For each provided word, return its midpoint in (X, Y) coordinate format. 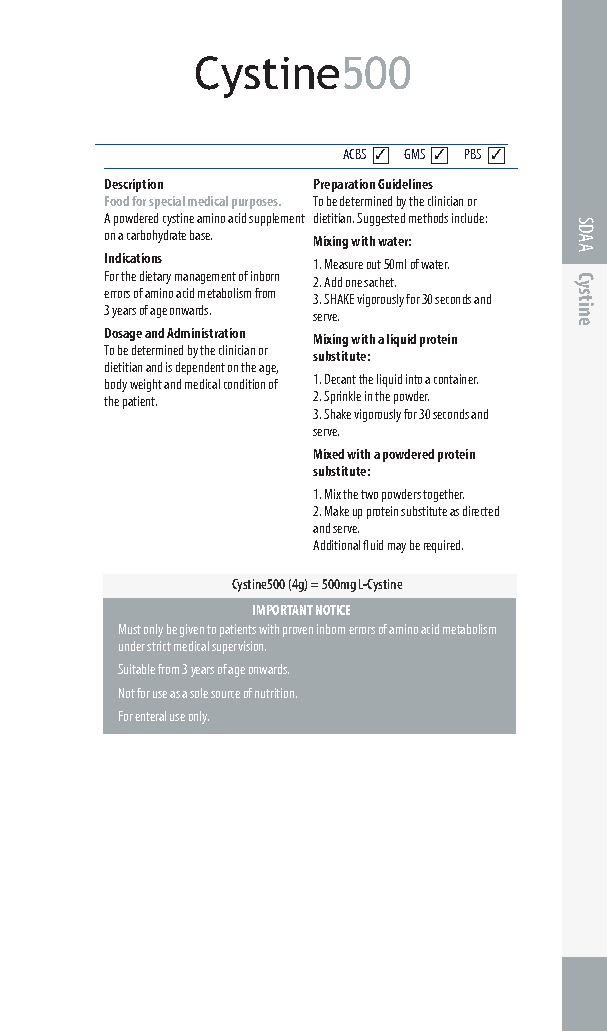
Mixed (329, 454)
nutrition (276, 693)
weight (146, 385)
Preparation (344, 185)
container (456, 379)
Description (134, 185)
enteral (150, 716)
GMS (414, 154)
